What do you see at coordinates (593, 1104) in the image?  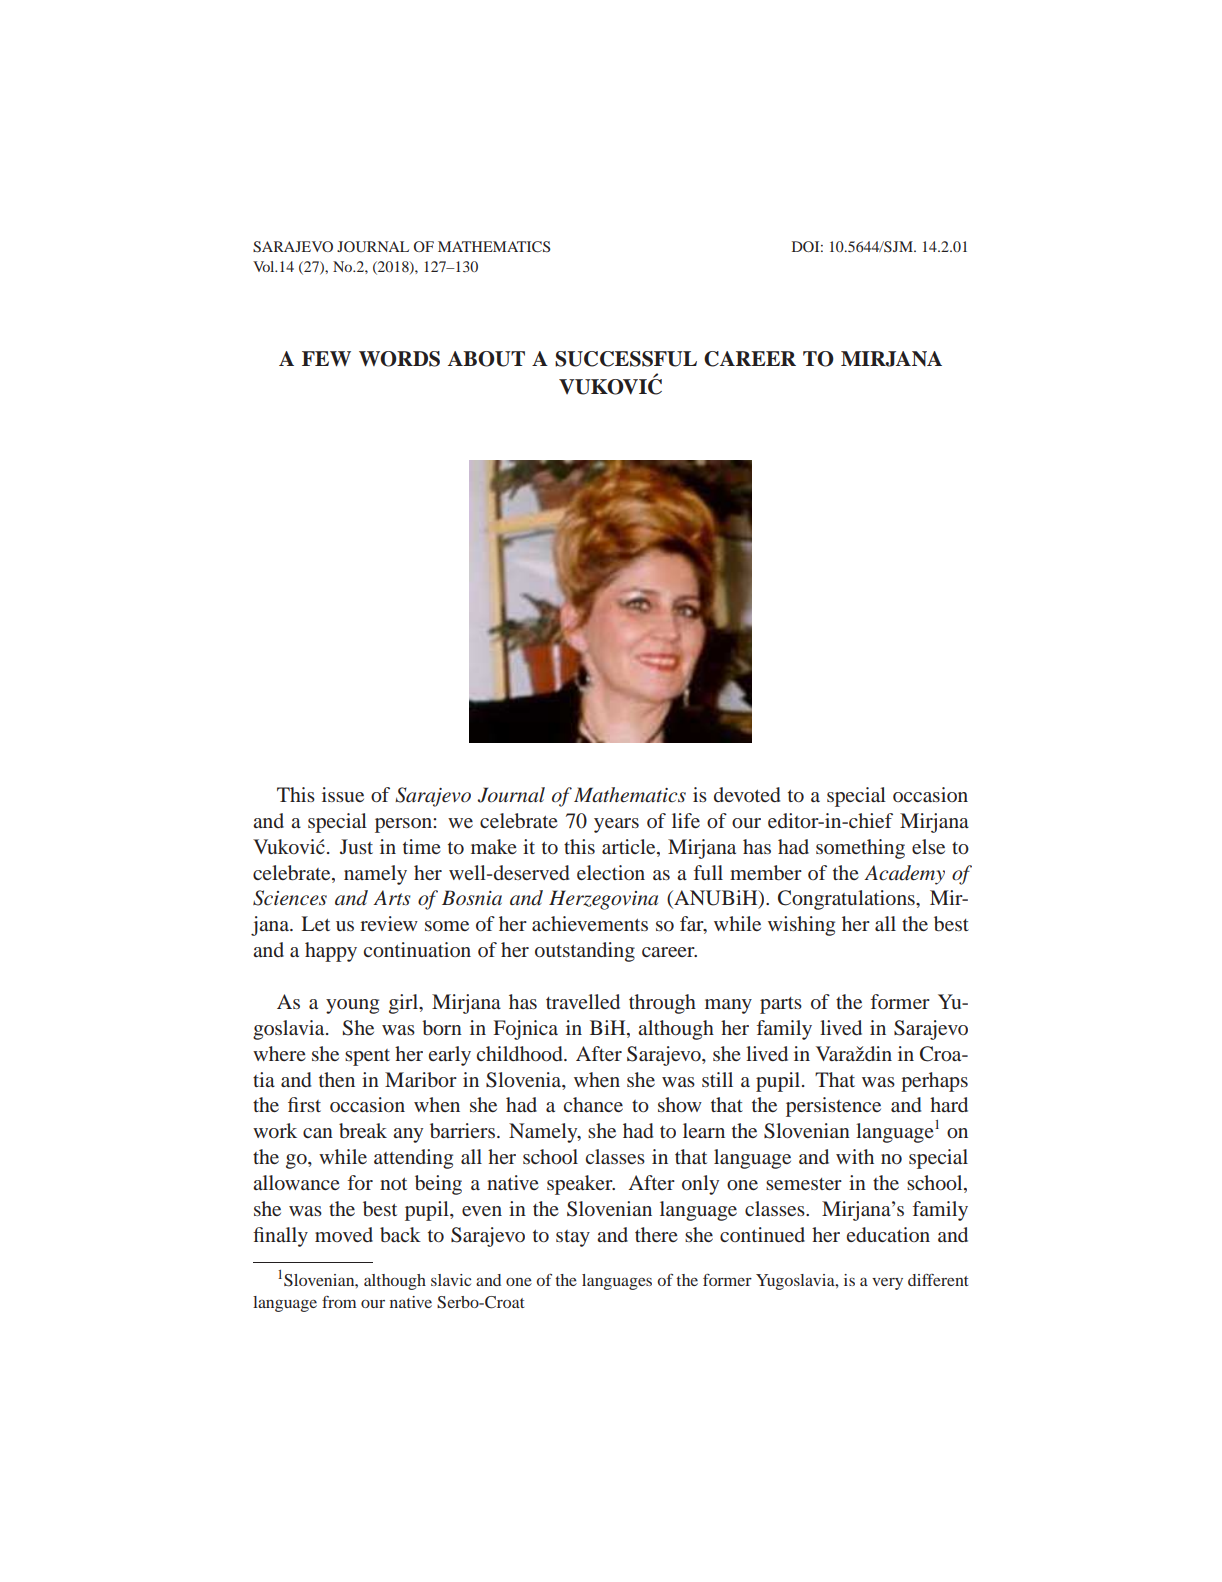 I see `chance` at bounding box center [593, 1104].
